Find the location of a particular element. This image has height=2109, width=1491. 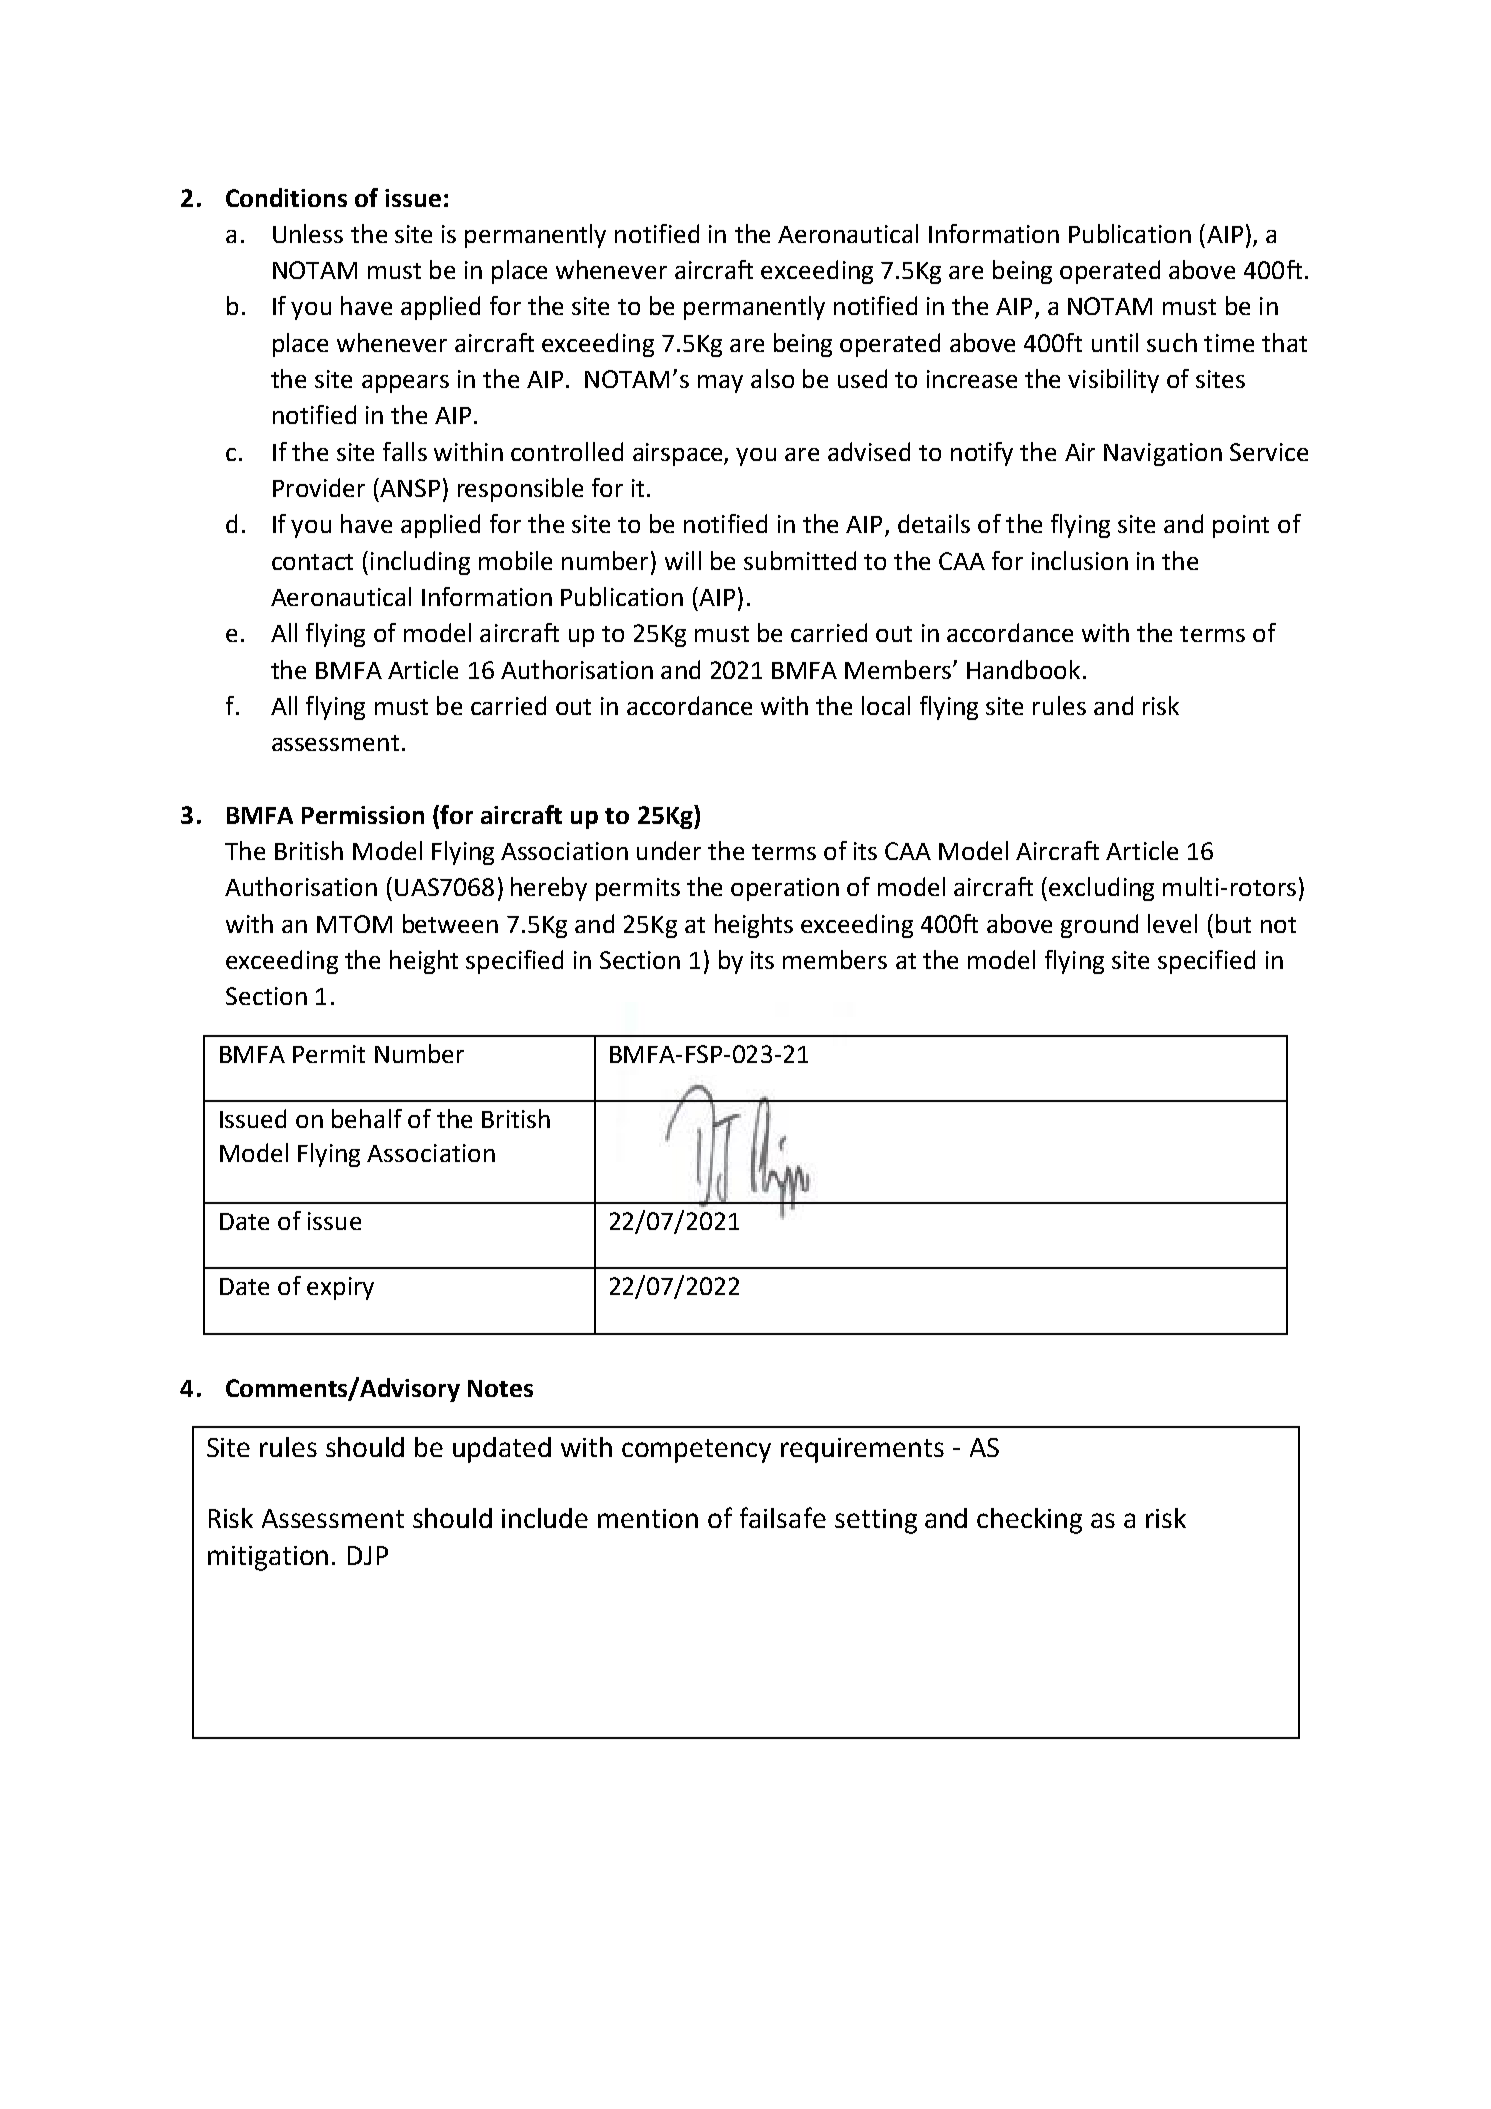

also is located at coordinates (772, 378).
